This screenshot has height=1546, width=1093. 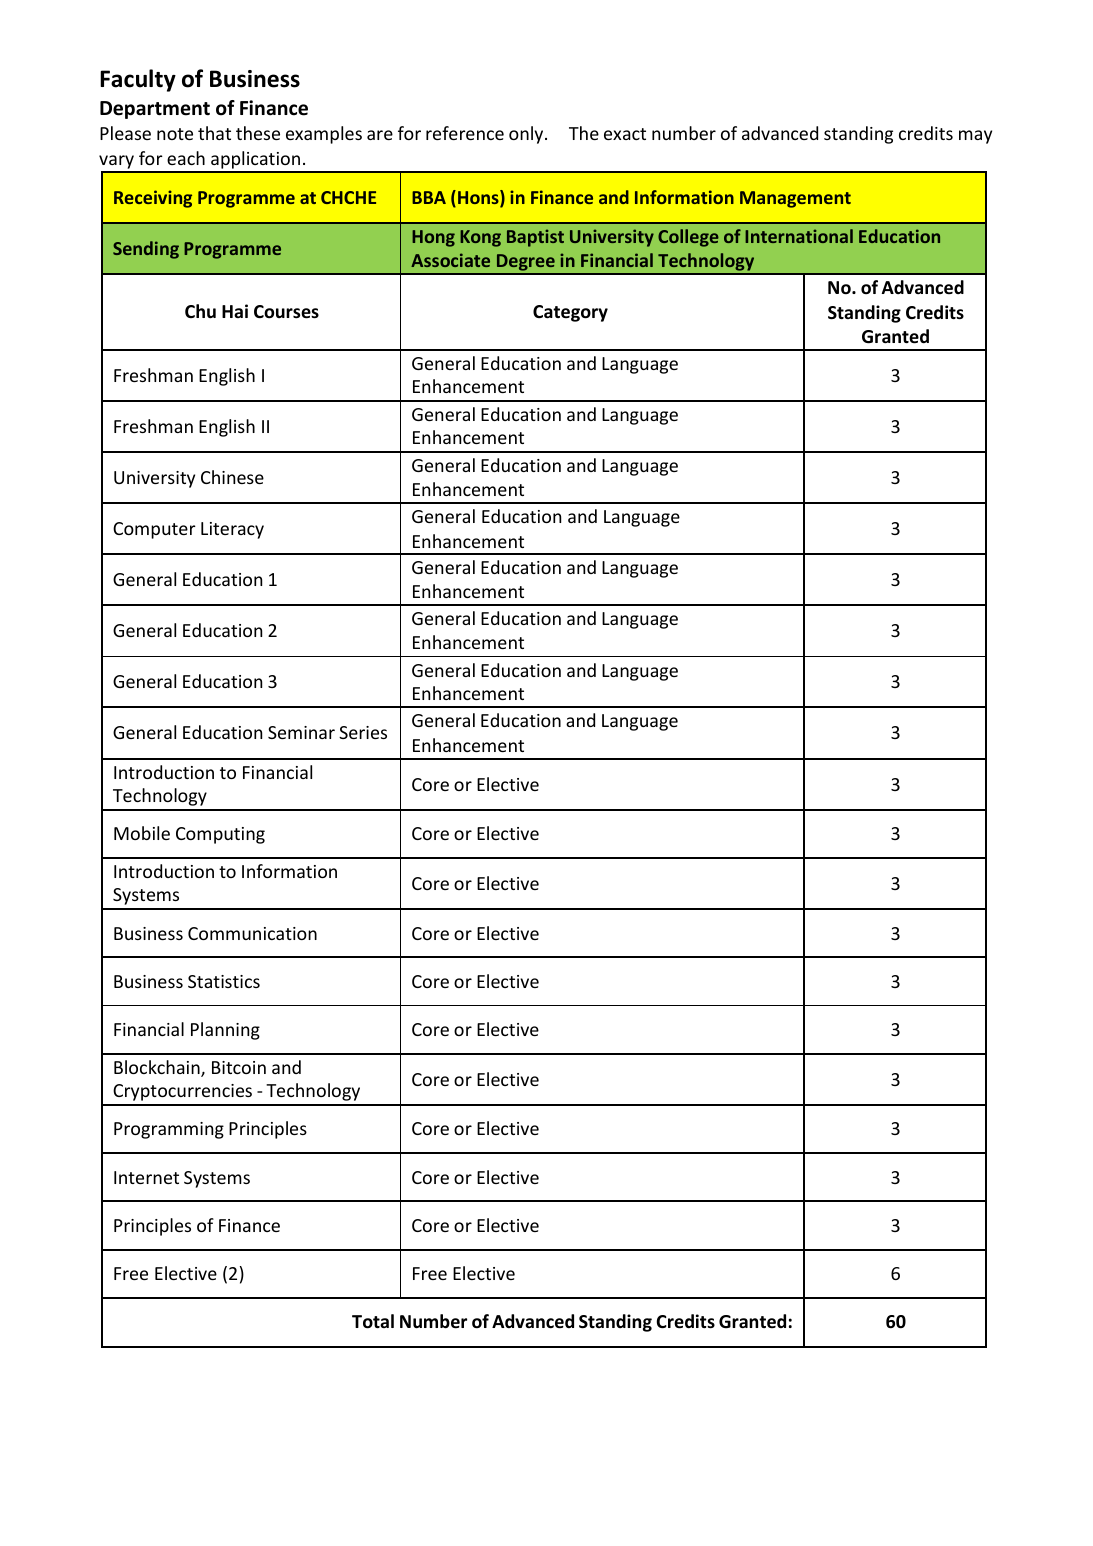 I want to click on Total, so click(x=373, y=1321).
